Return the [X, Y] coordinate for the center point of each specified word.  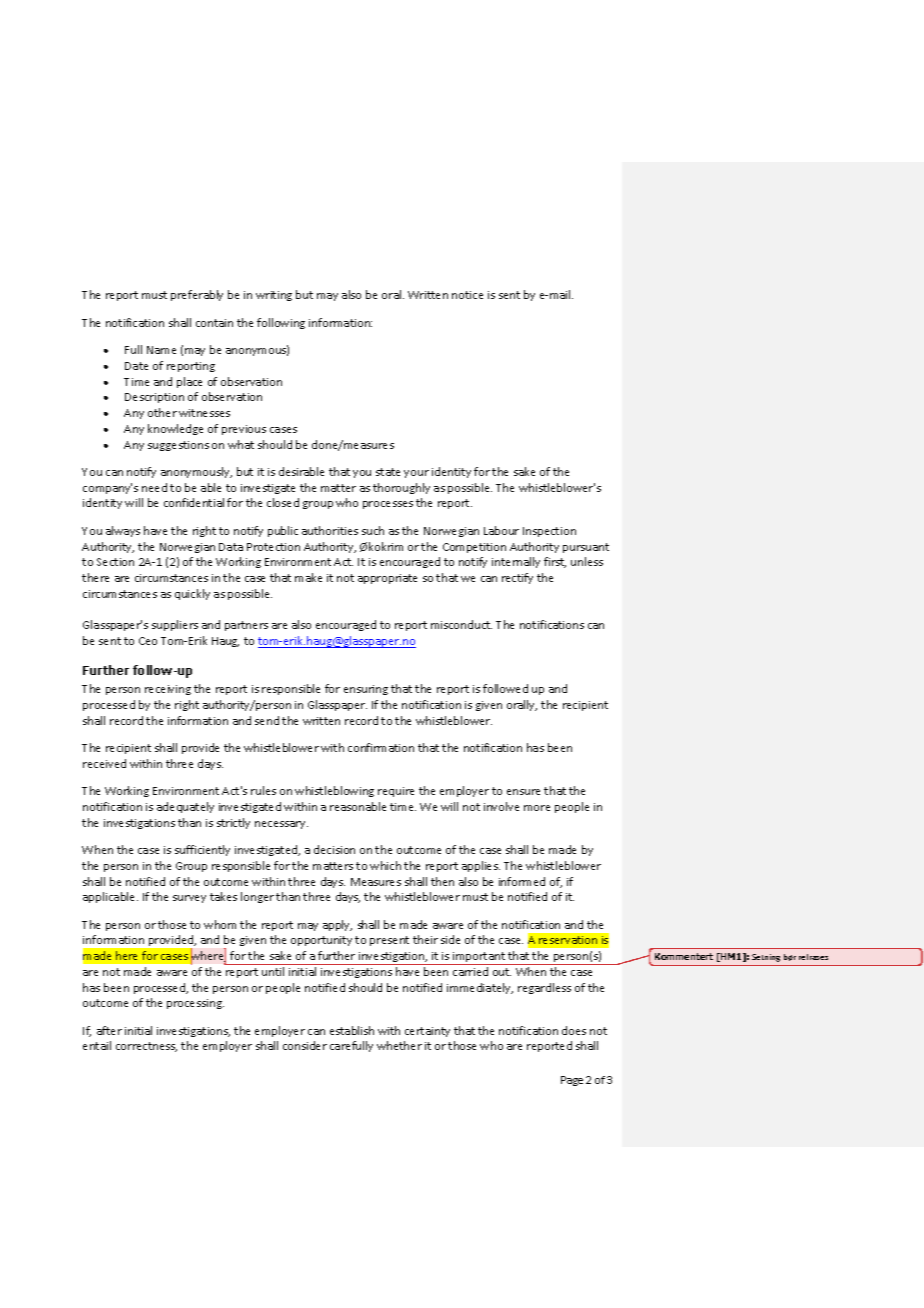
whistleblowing [334, 791]
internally [516, 562]
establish [352, 1030]
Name [161, 350]
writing [274, 296]
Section [115, 562]
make [308, 577]
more [537, 808]
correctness [146, 1047]
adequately [185, 807]
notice [467, 295]
